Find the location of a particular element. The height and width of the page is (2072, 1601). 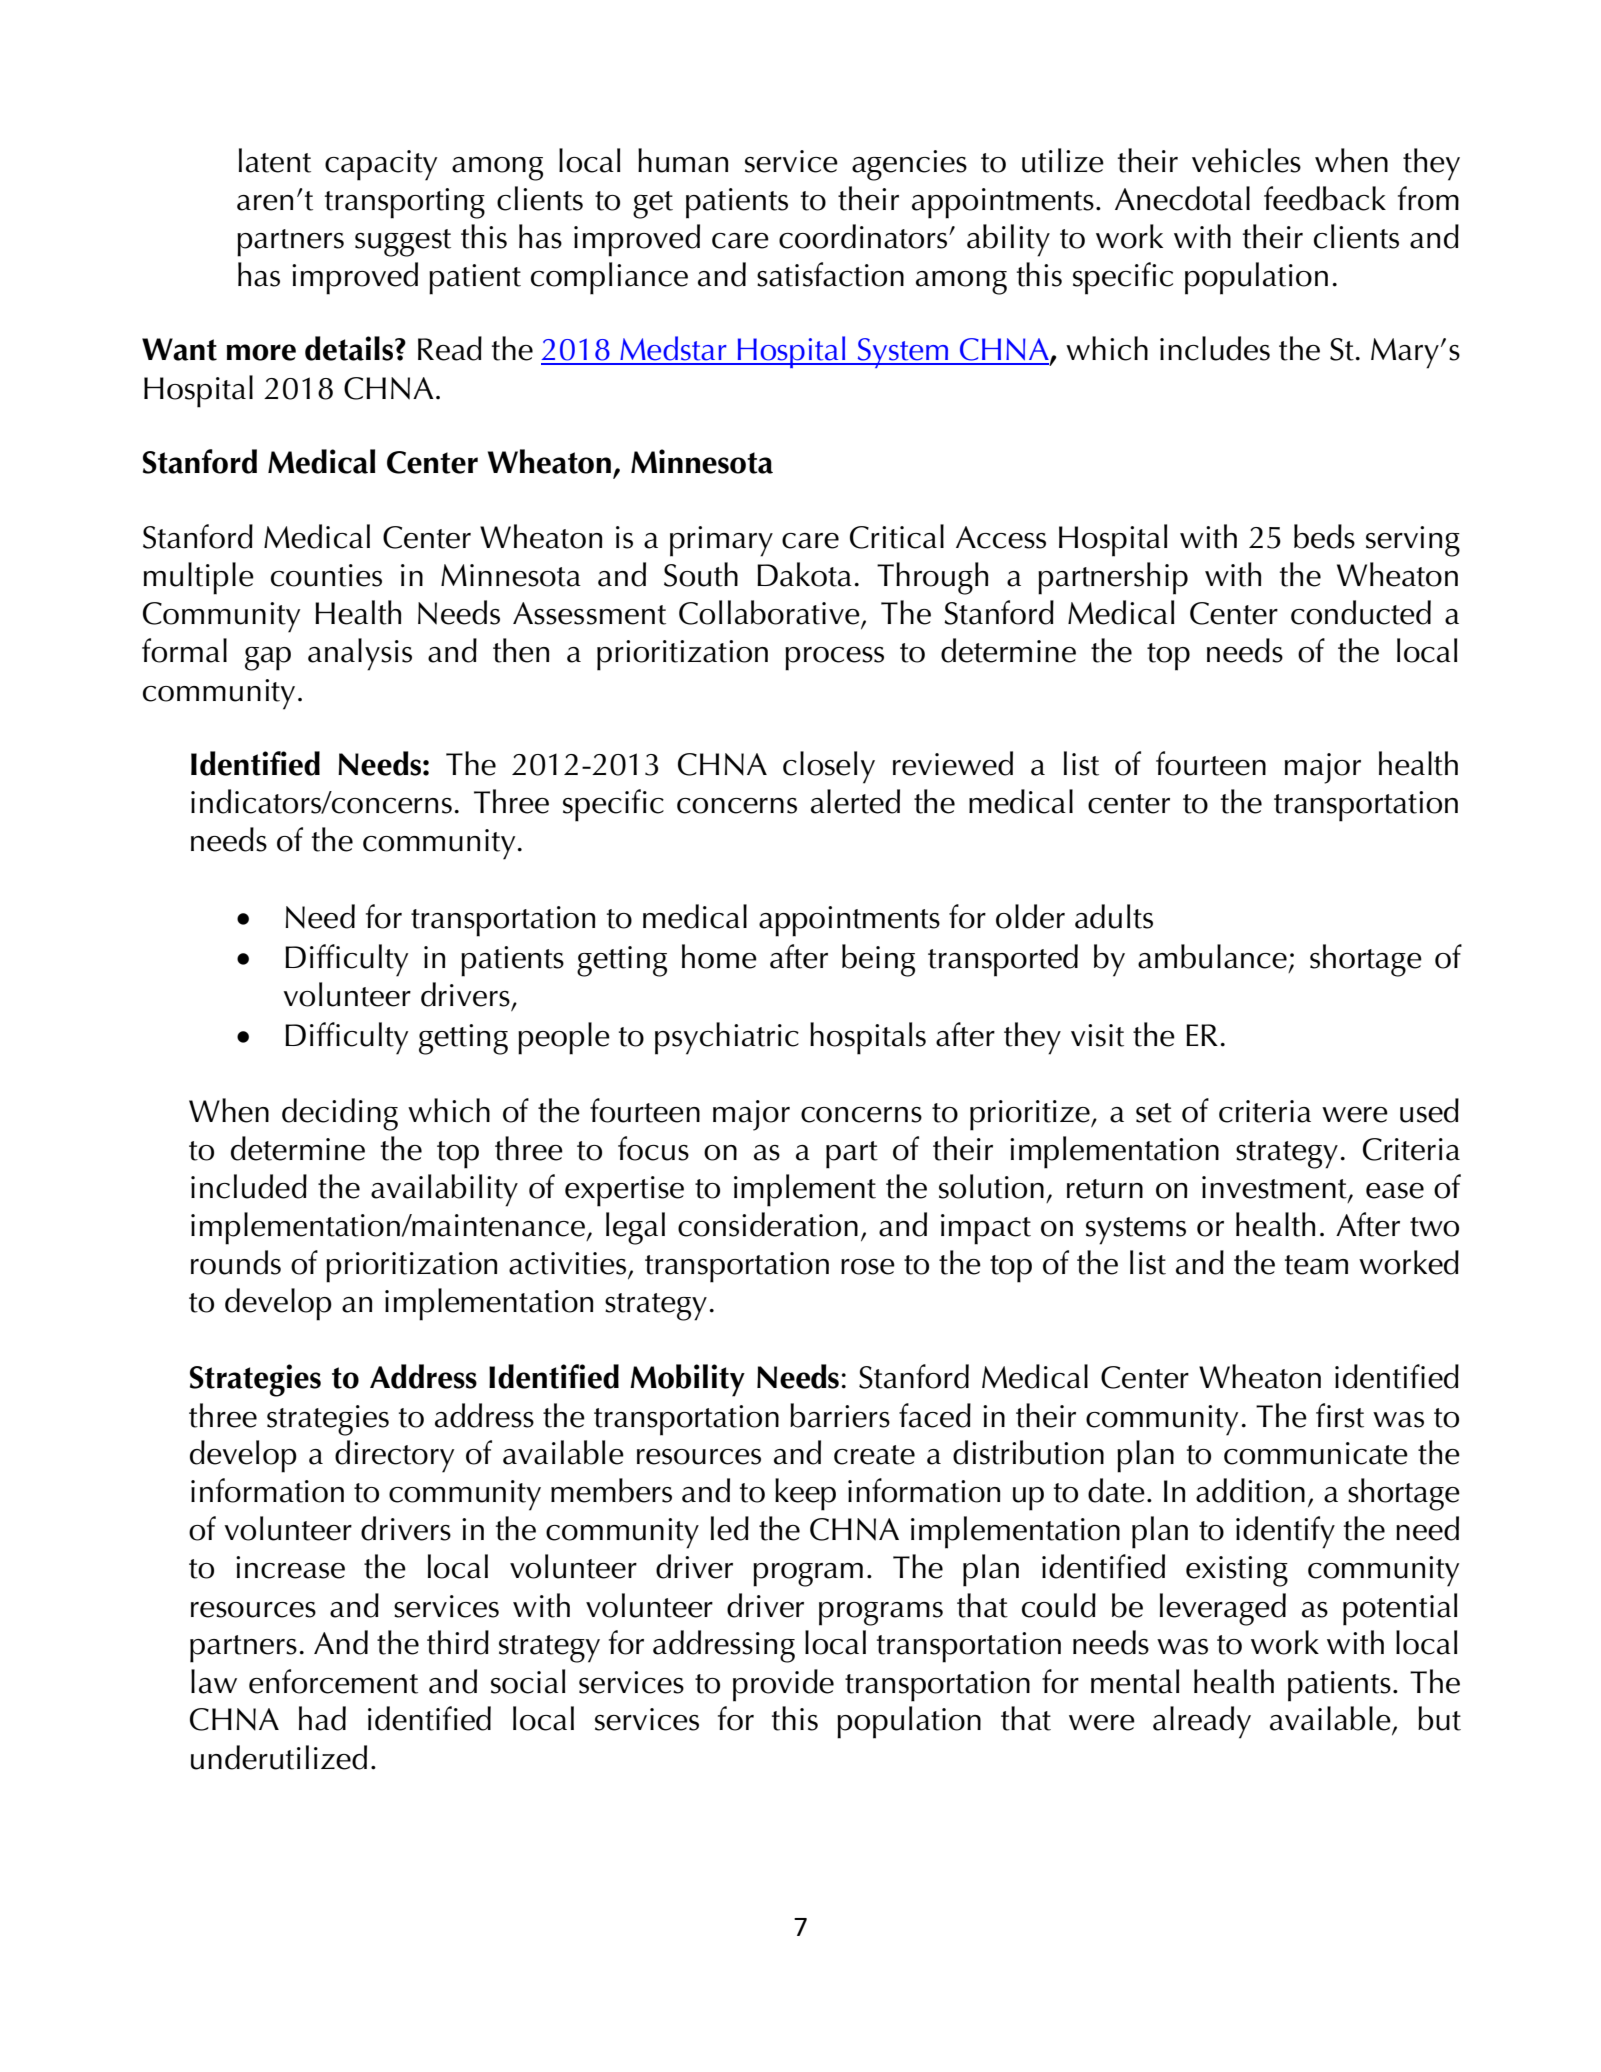

coordinators is located at coordinates (864, 236).
